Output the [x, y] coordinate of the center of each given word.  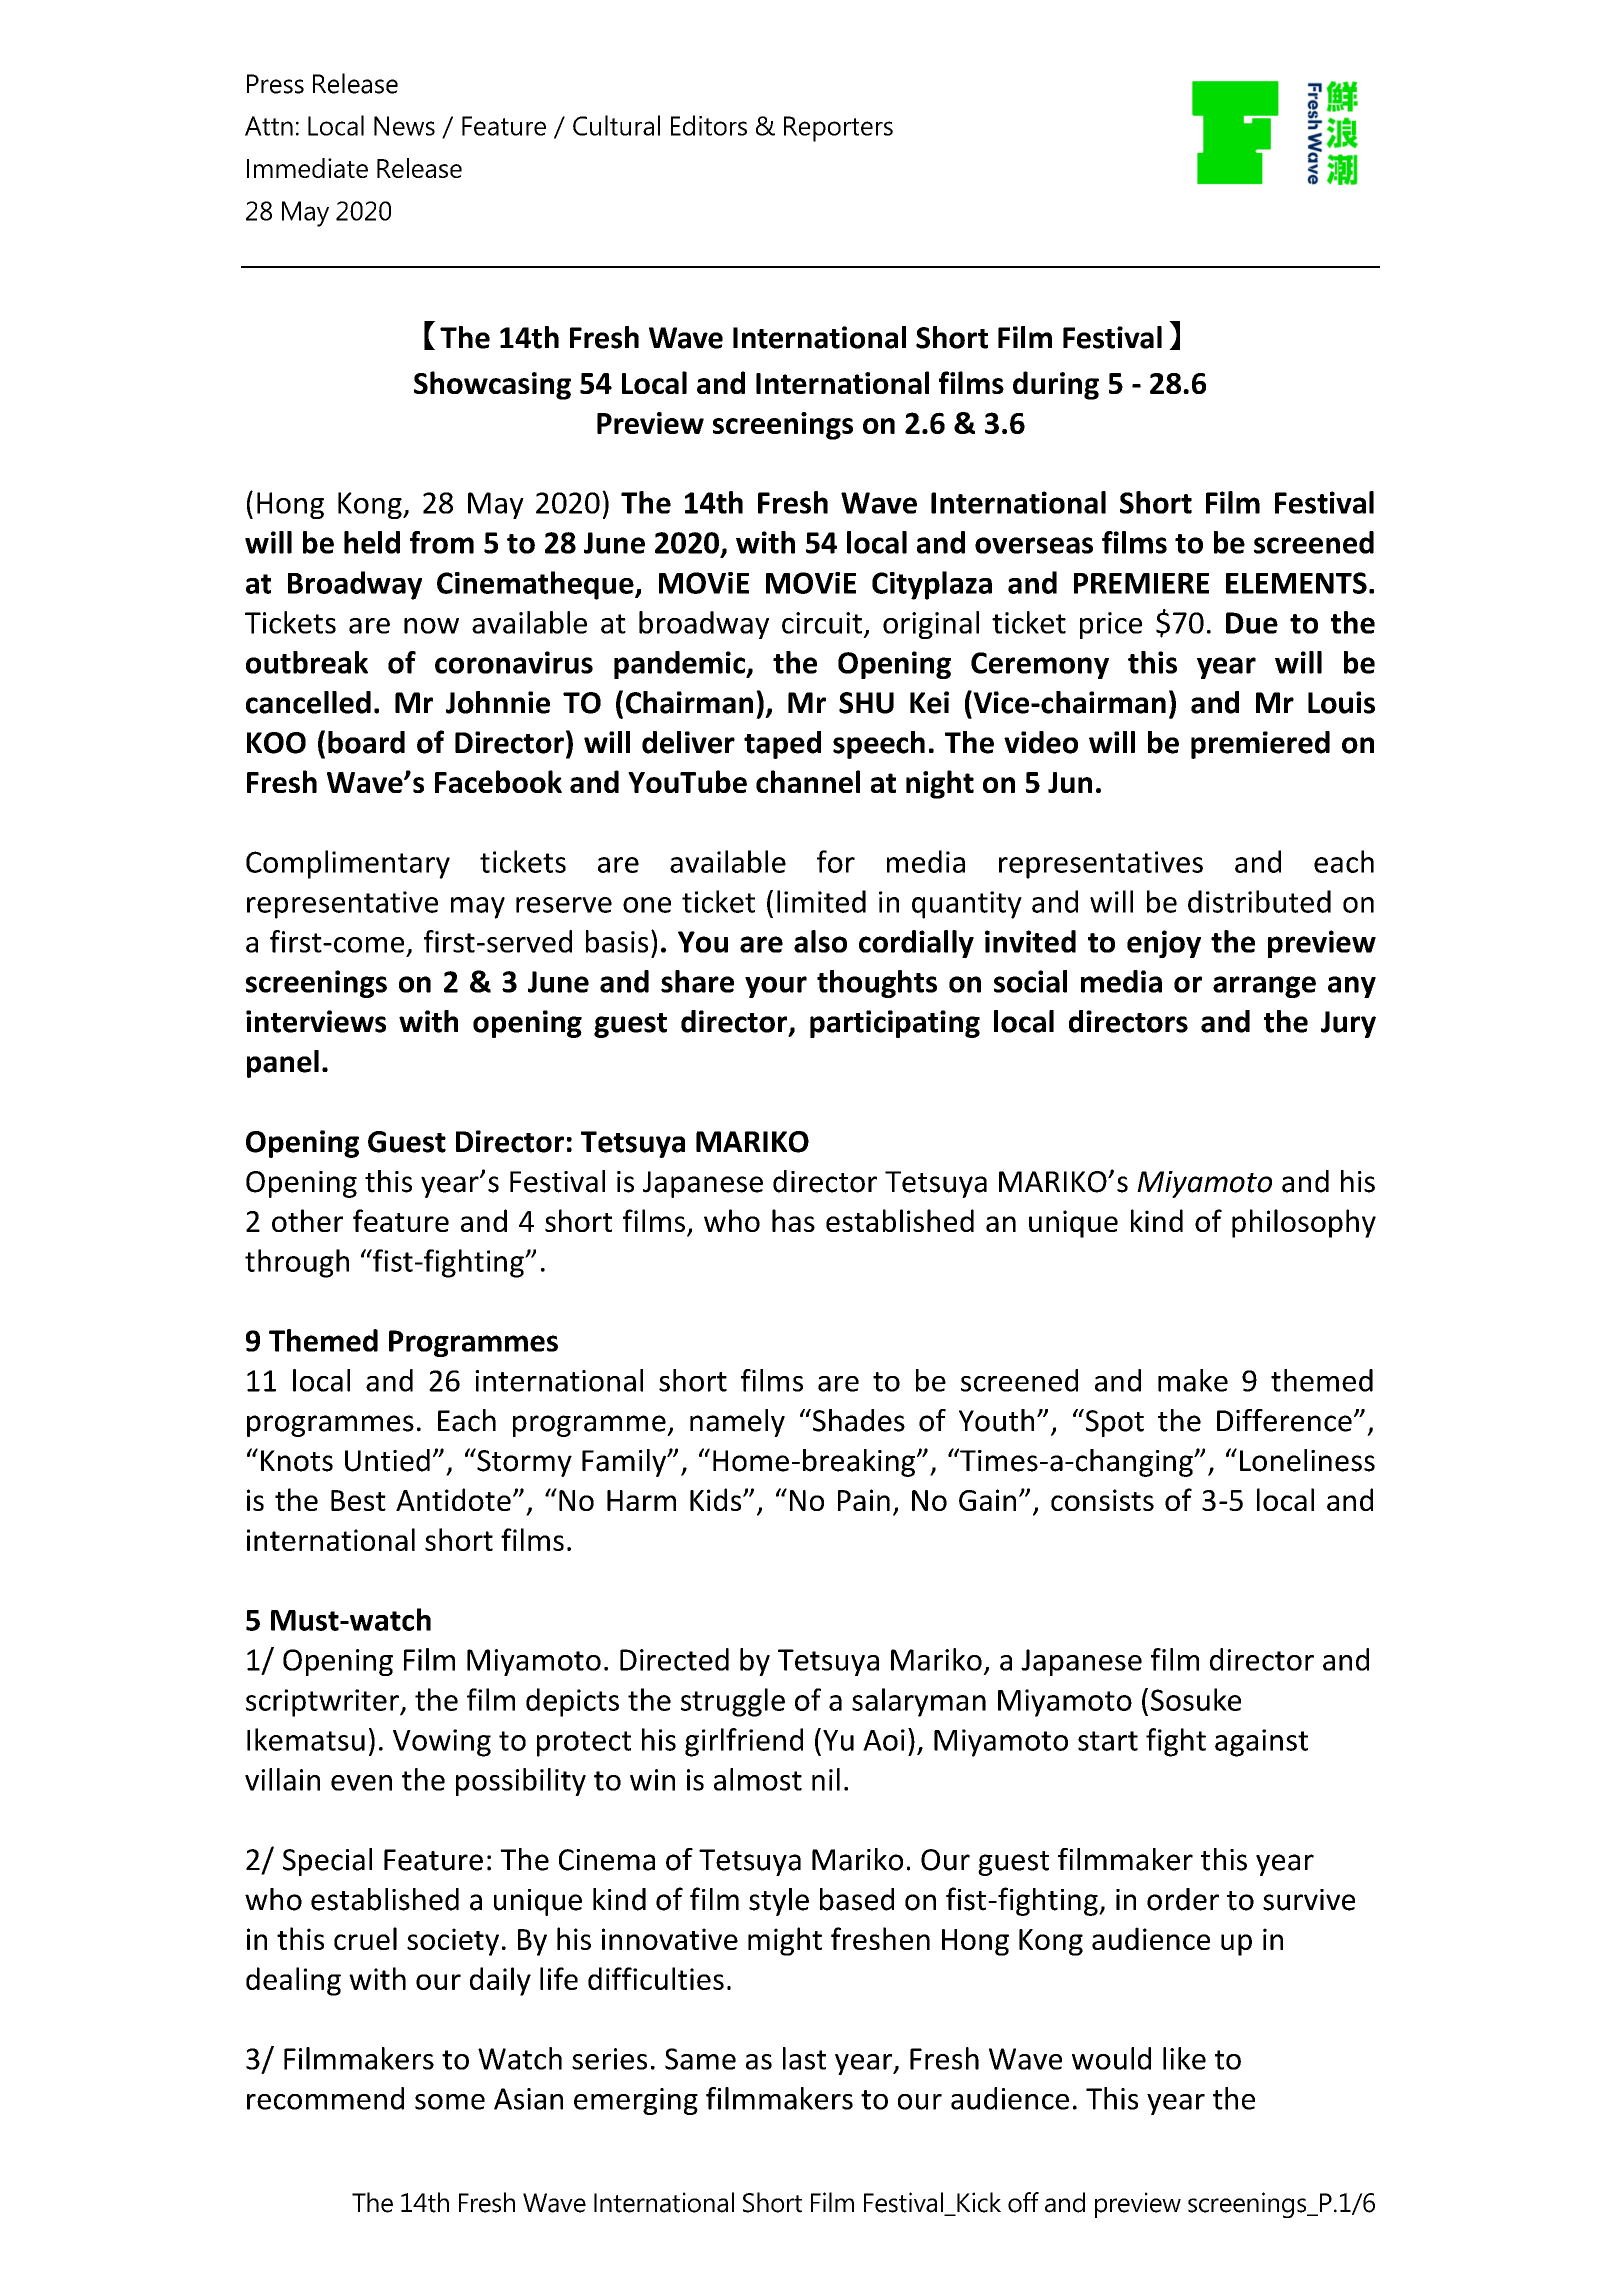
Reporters [838, 129]
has [793, 1220]
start [1108, 1741]
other [307, 1220]
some [450, 2102]
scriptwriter [323, 1703]
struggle [733, 1702]
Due [1252, 623]
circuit [822, 623]
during [1056, 385]
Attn [269, 126]
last [804, 2058]
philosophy [1304, 1223]
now [431, 626]
